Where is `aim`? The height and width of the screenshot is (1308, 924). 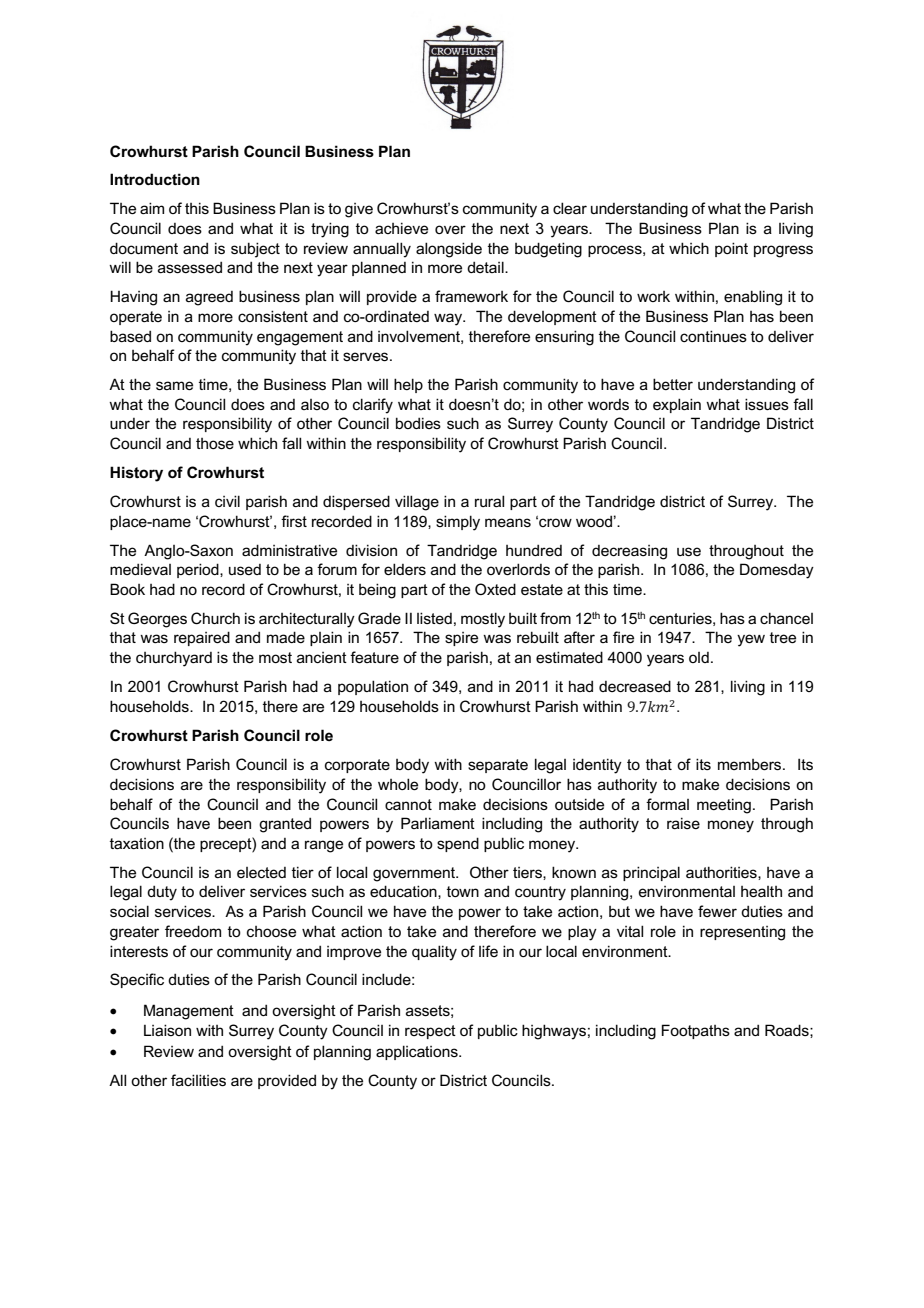
aim is located at coordinates (152, 208).
